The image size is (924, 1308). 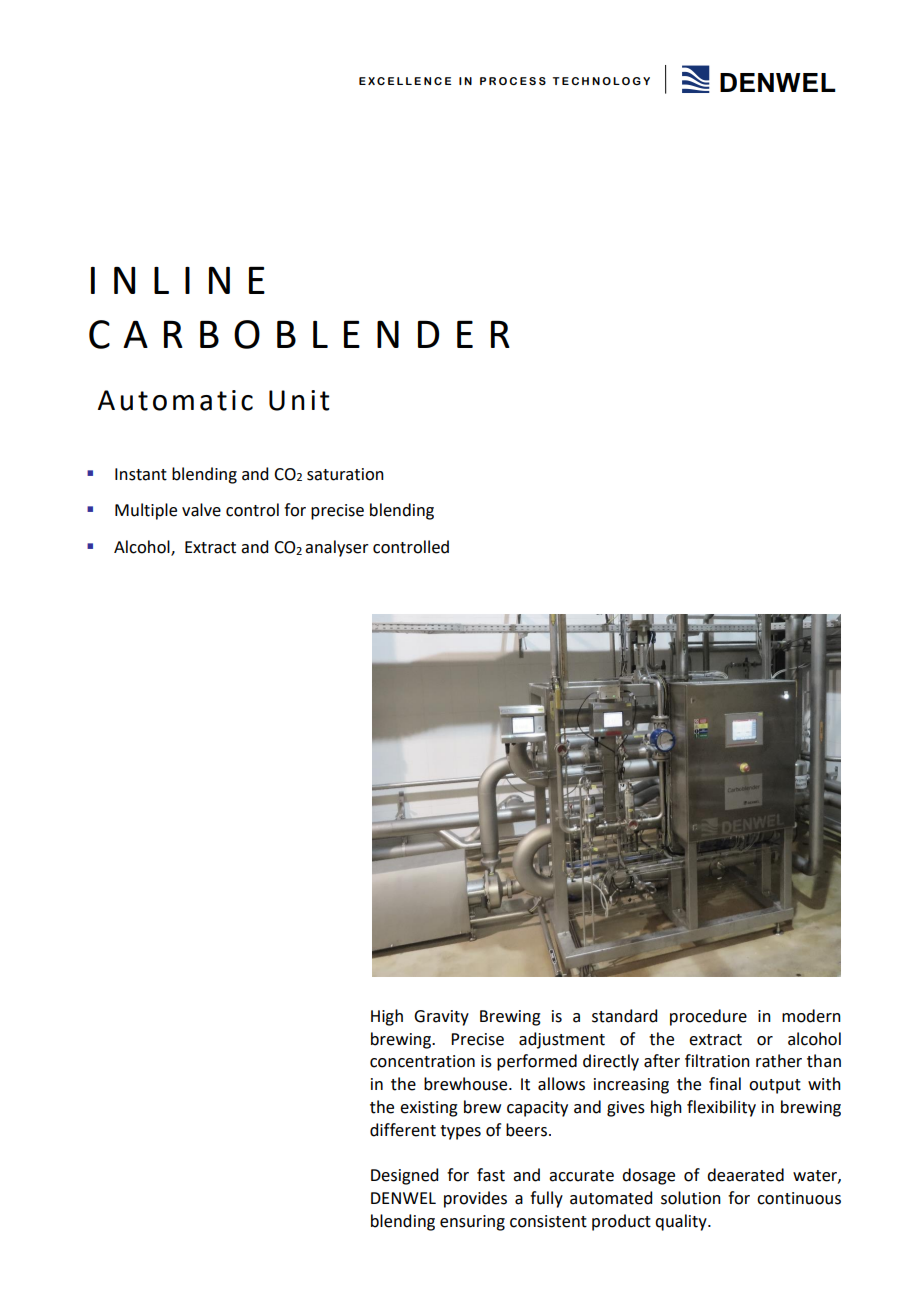 I want to click on Designed, so click(x=404, y=1176).
